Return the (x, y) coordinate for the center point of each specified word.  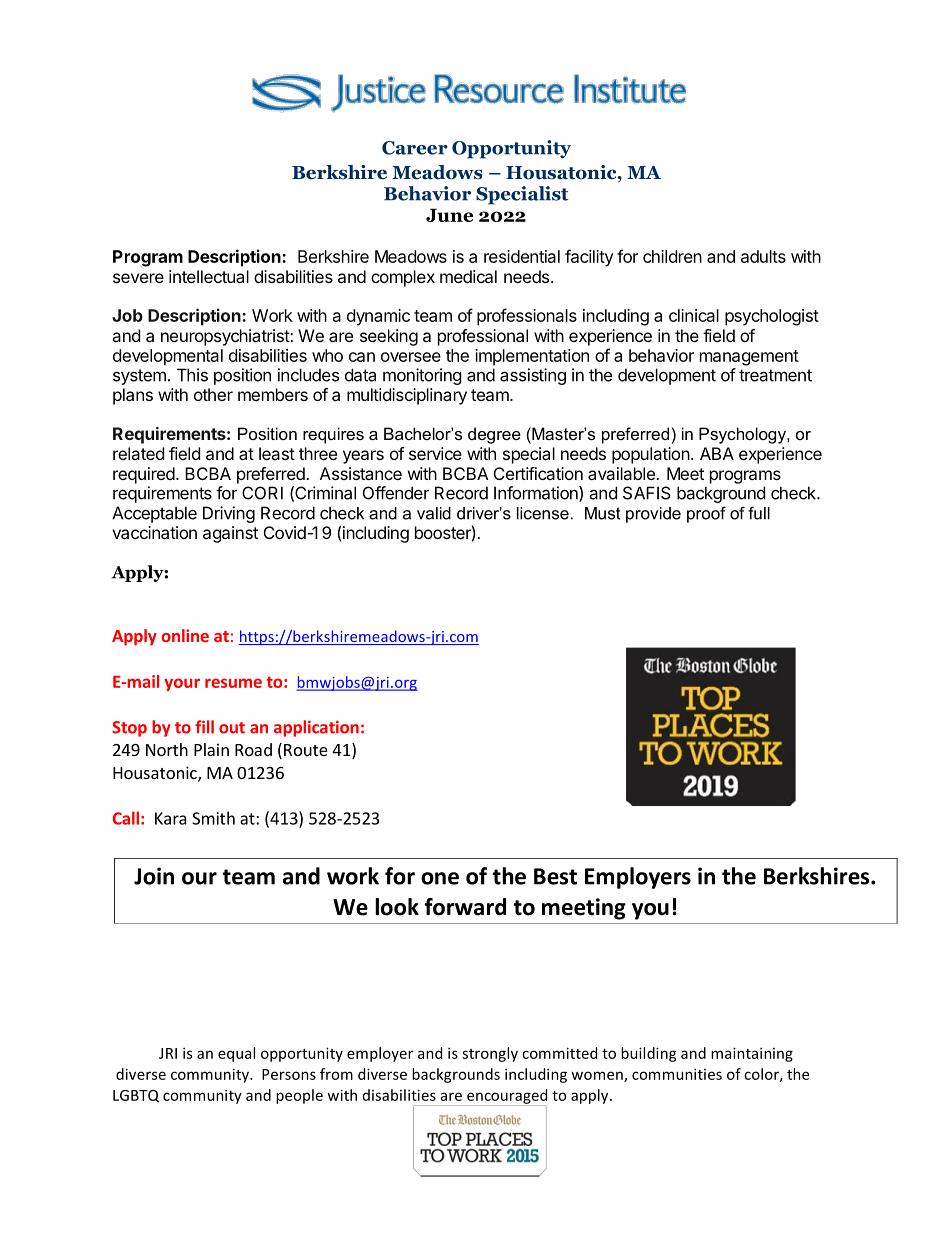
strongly (490, 1054)
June (449, 215)
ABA (717, 453)
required (144, 475)
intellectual (209, 276)
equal (236, 1054)
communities (677, 1074)
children (672, 256)
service (435, 453)
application (316, 728)
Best (555, 876)
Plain (211, 749)
